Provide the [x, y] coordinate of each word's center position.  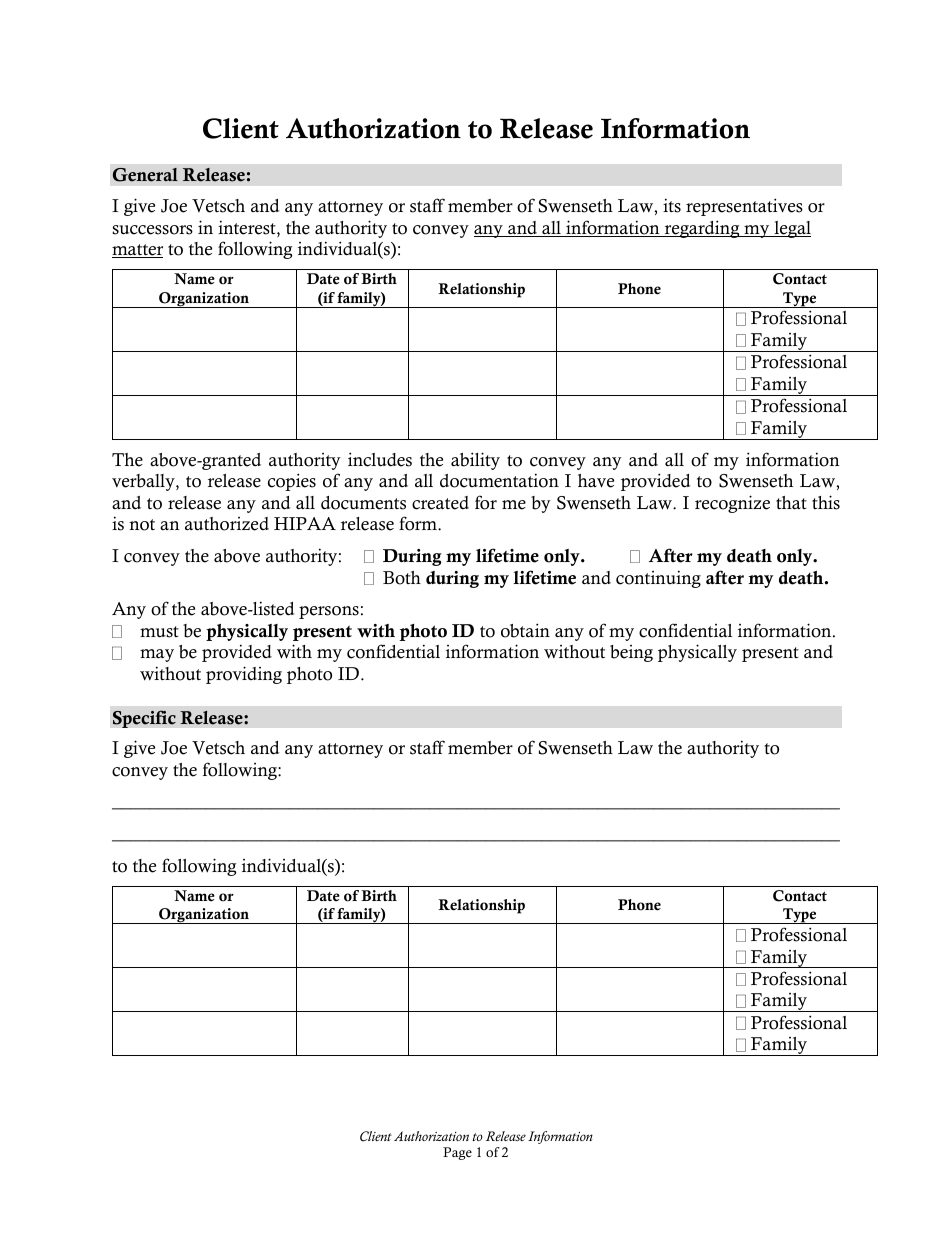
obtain [525, 630]
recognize [732, 504]
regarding [702, 229]
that [791, 502]
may [157, 655]
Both [402, 578]
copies [292, 482]
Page [457, 1153]
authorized [227, 524]
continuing [658, 579]
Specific [144, 719]
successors [152, 230]
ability [475, 461]
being [631, 653]
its [672, 205]
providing [244, 675]
